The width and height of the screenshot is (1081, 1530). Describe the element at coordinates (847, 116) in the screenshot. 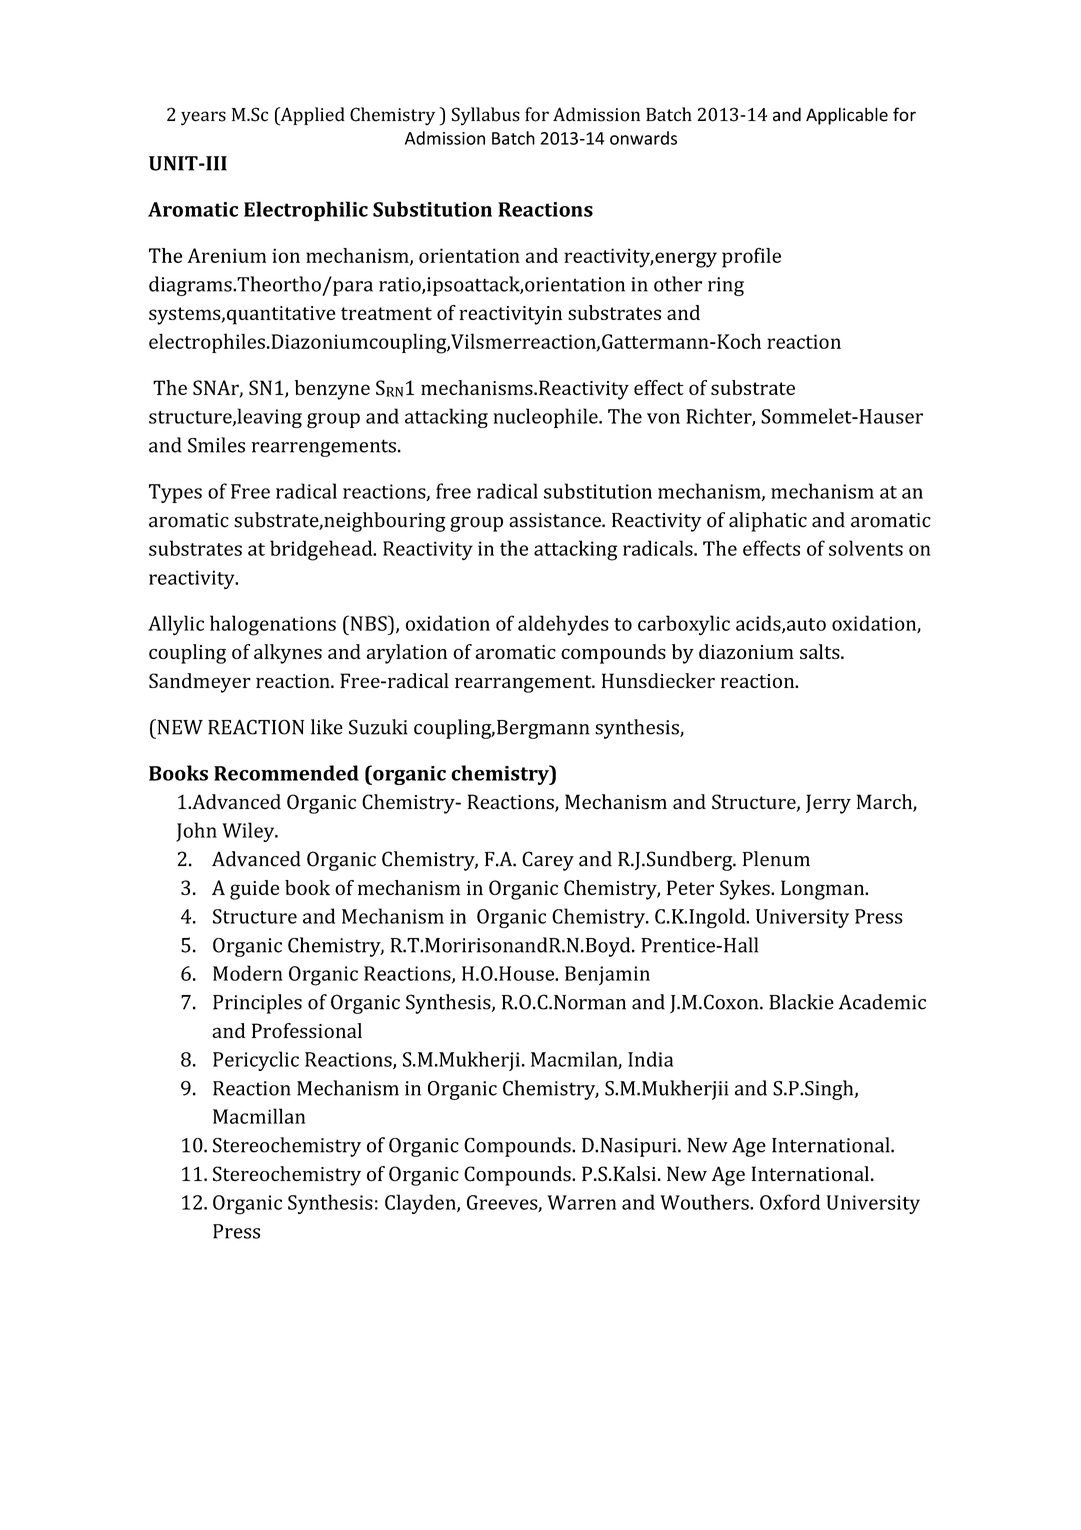

I see `Applicable` at that location.
